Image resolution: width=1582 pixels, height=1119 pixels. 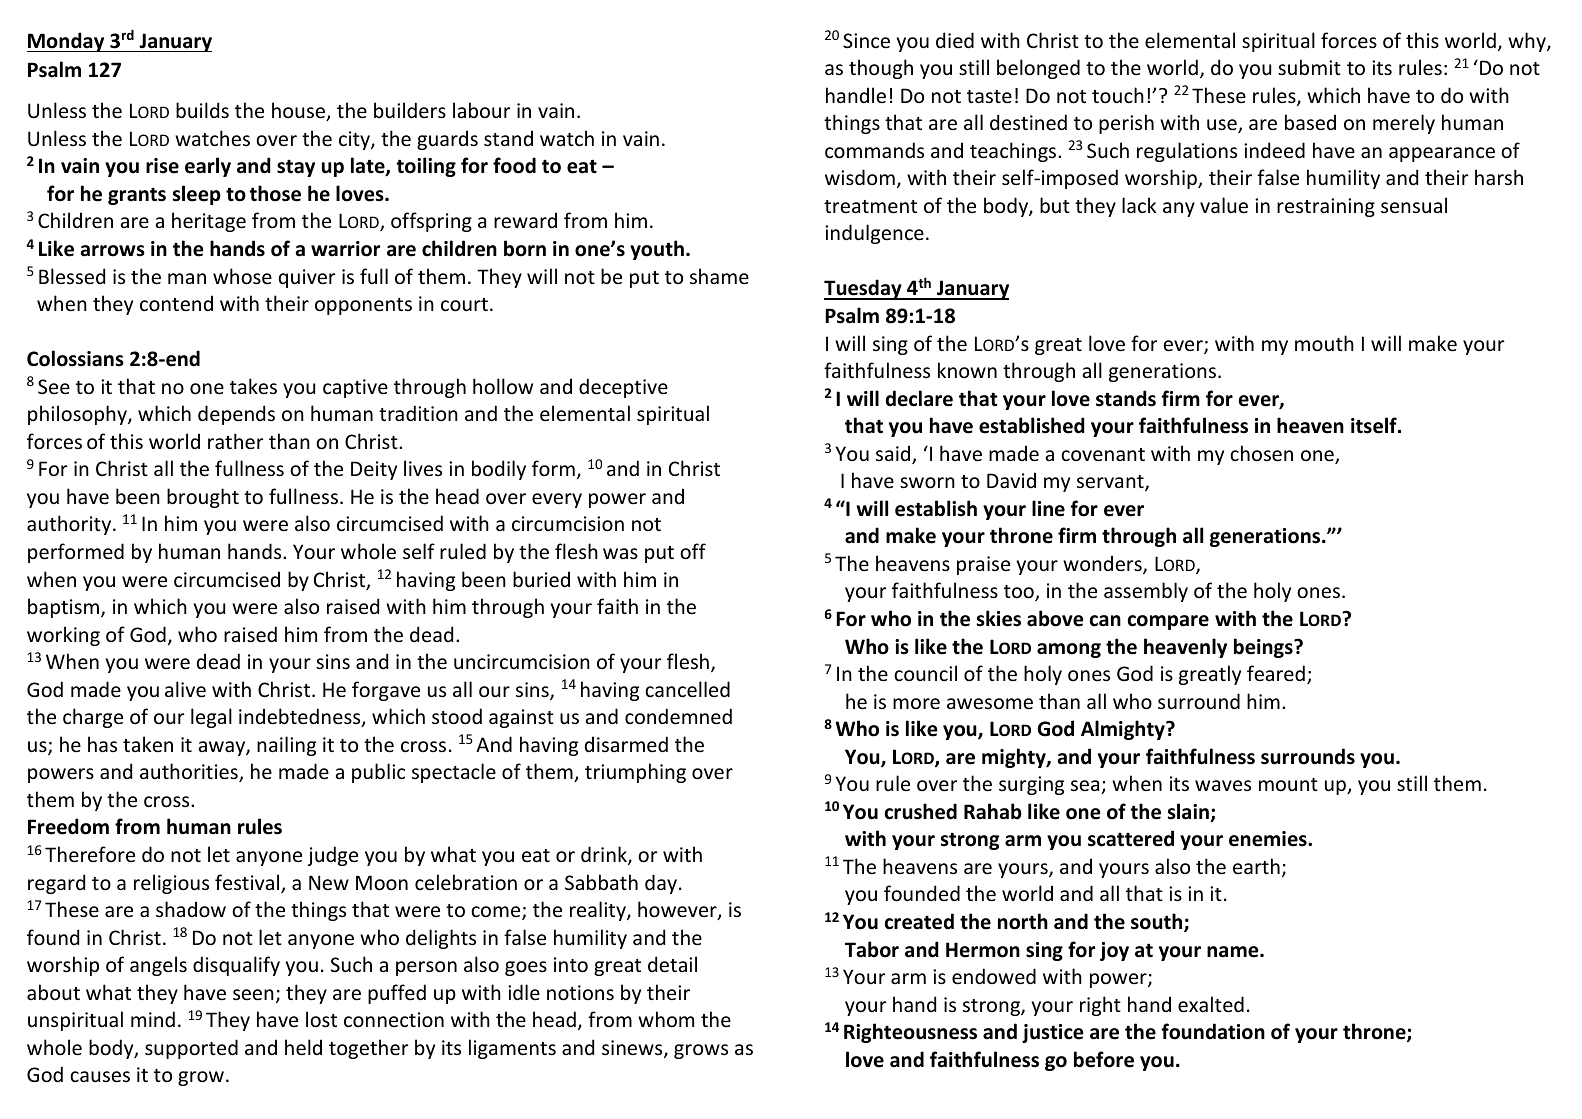 What do you see at coordinates (1146, 592) in the screenshot?
I see `assembly` at bounding box center [1146, 592].
